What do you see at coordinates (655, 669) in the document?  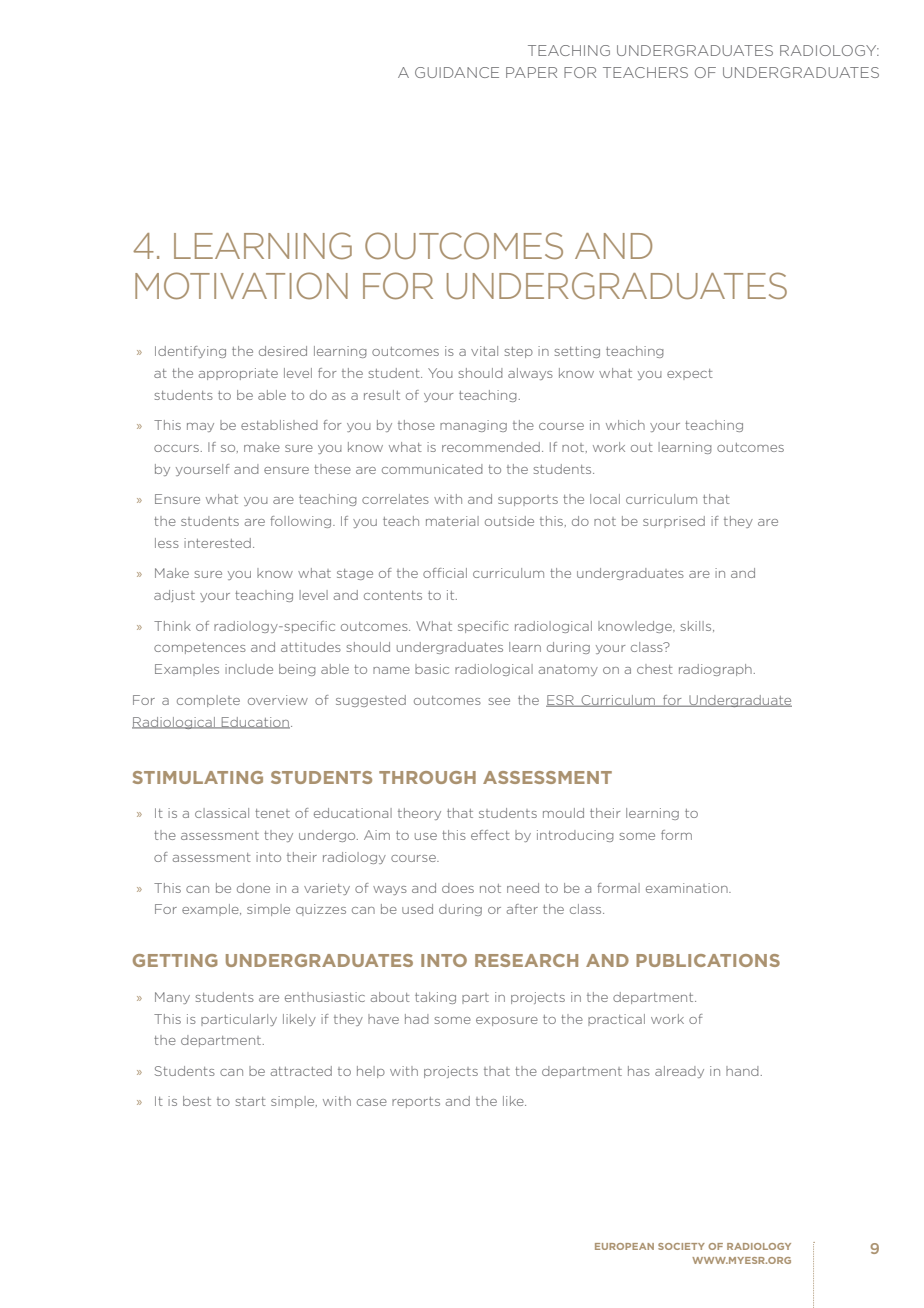 I see `chest` at bounding box center [655, 669].
